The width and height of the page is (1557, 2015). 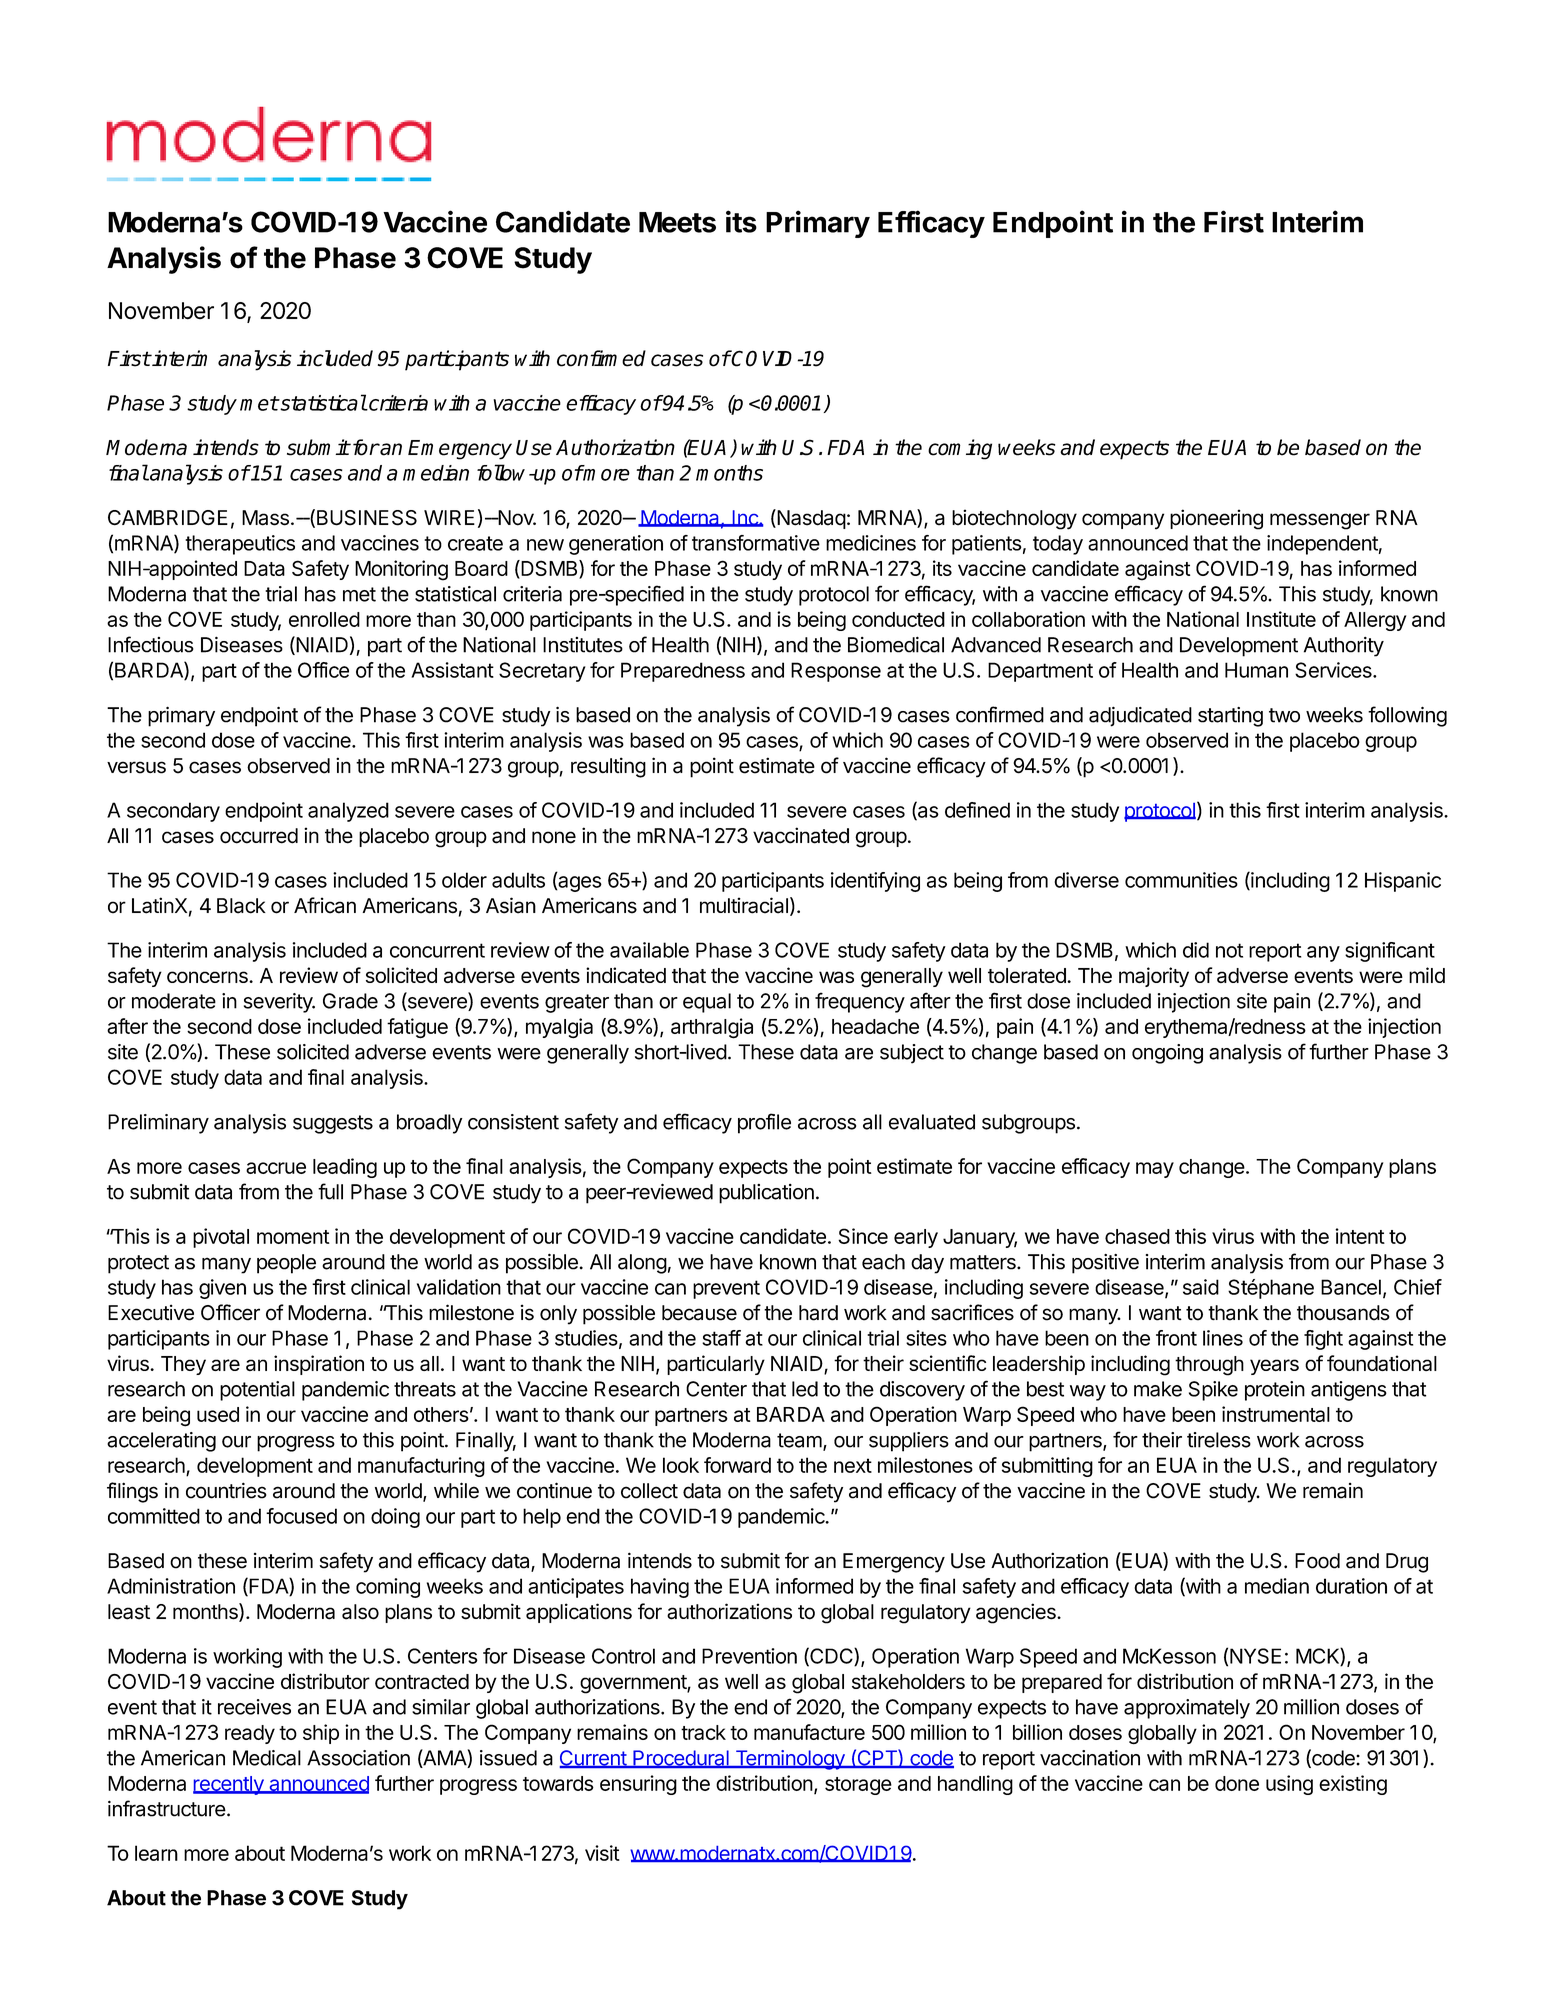 I want to click on pioneering, so click(x=1216, y=519).
